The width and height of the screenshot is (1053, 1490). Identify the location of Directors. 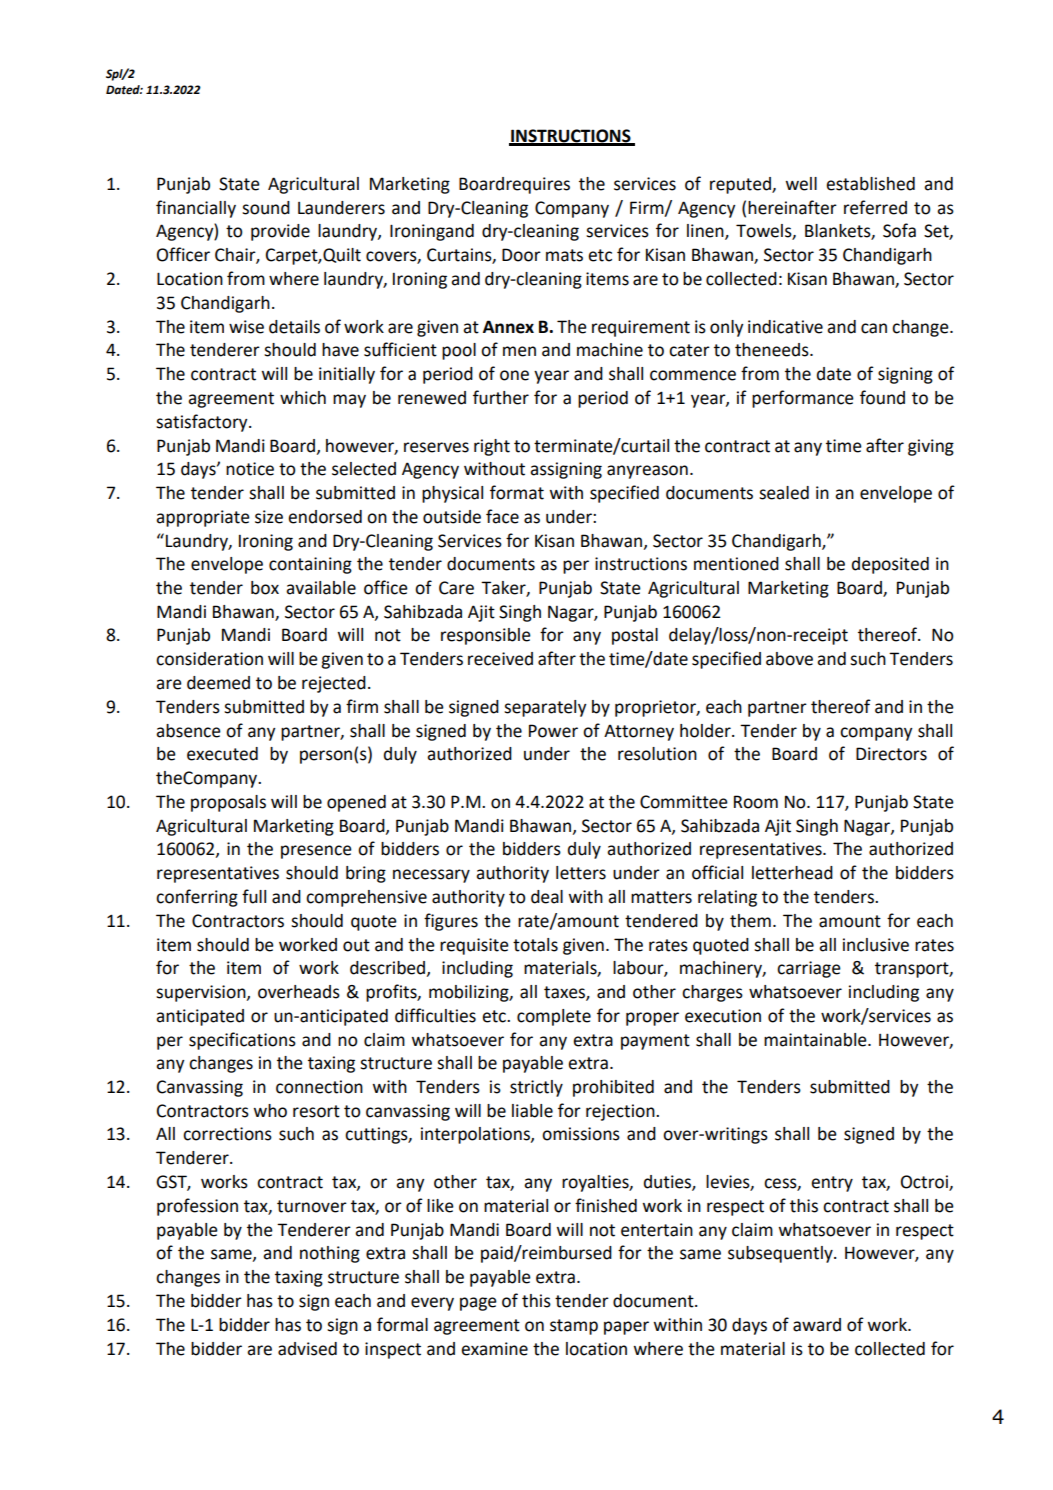
(891, 754).
